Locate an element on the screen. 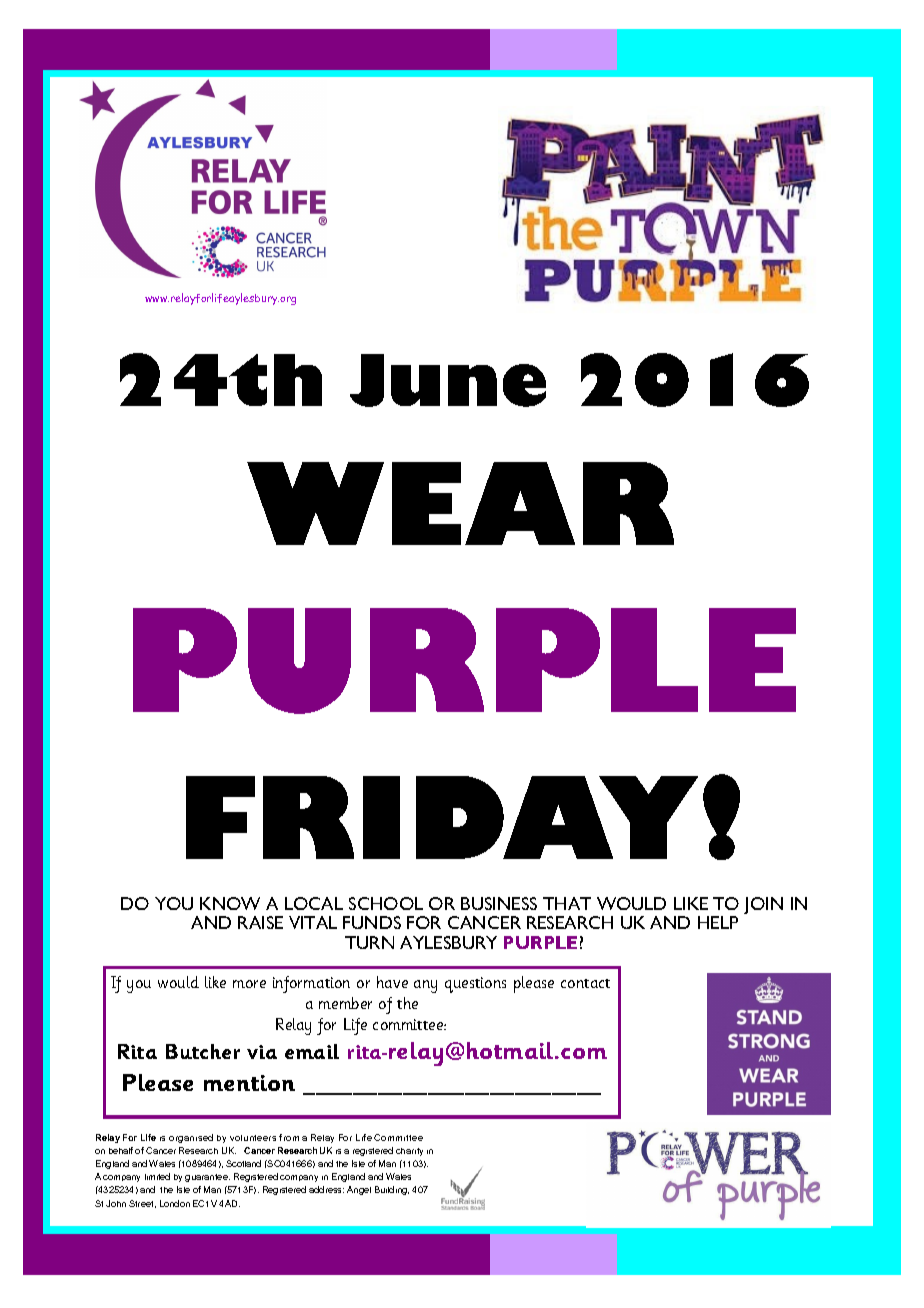 The width and height of the screenshot is (924, 1308). June is located at coordinates (448, 380).
